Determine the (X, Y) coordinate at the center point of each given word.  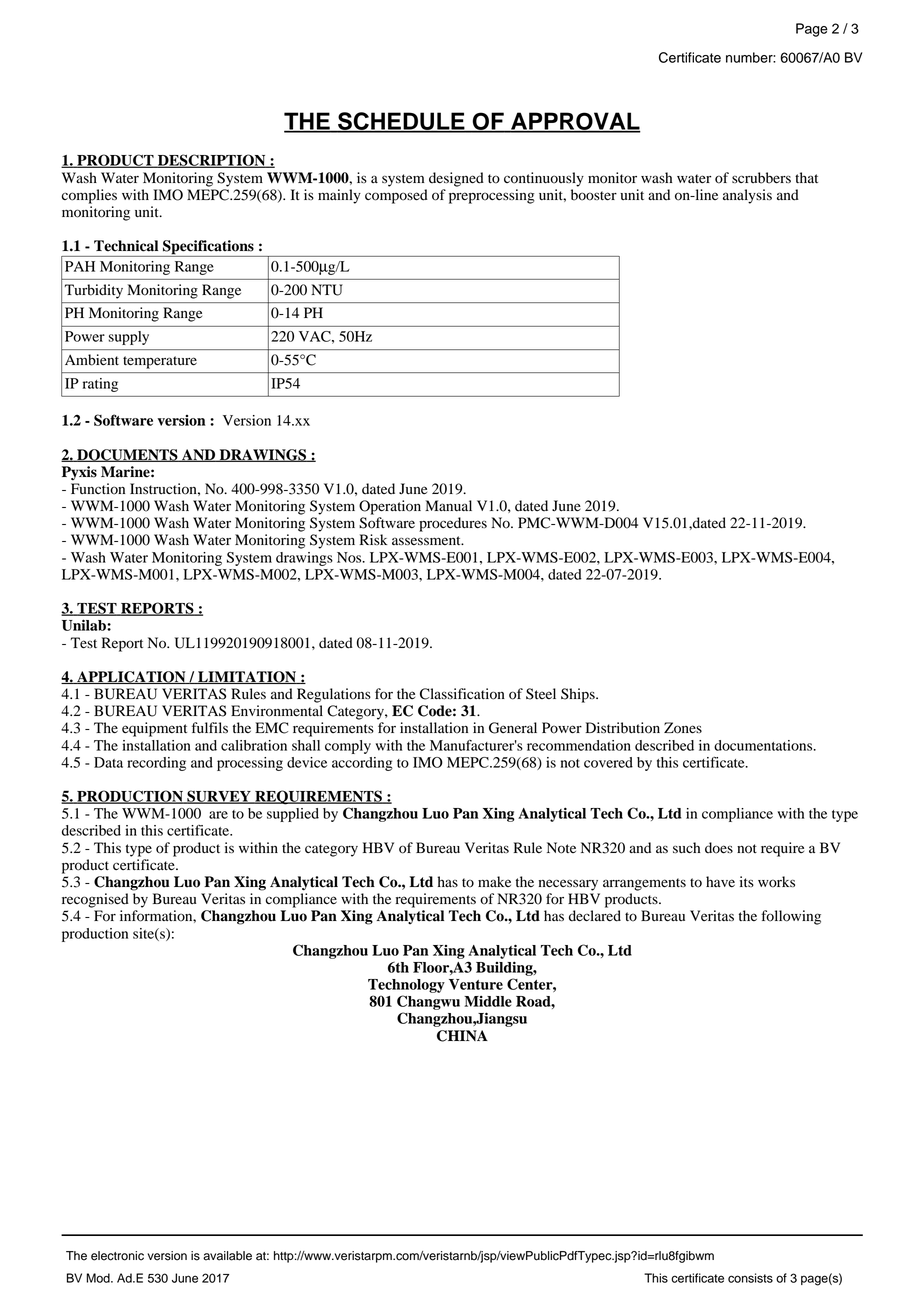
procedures (453, 524)
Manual (448, 505)
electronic (117, 1256)
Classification (462, 694)
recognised (95, 900)
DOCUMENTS (127, 455)
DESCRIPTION (212, 161)
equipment (154, 729)
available (227, 1256)
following (791, 917)
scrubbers (761, 178)
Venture (476, 984)
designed (456, 179)
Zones (683, 728)
